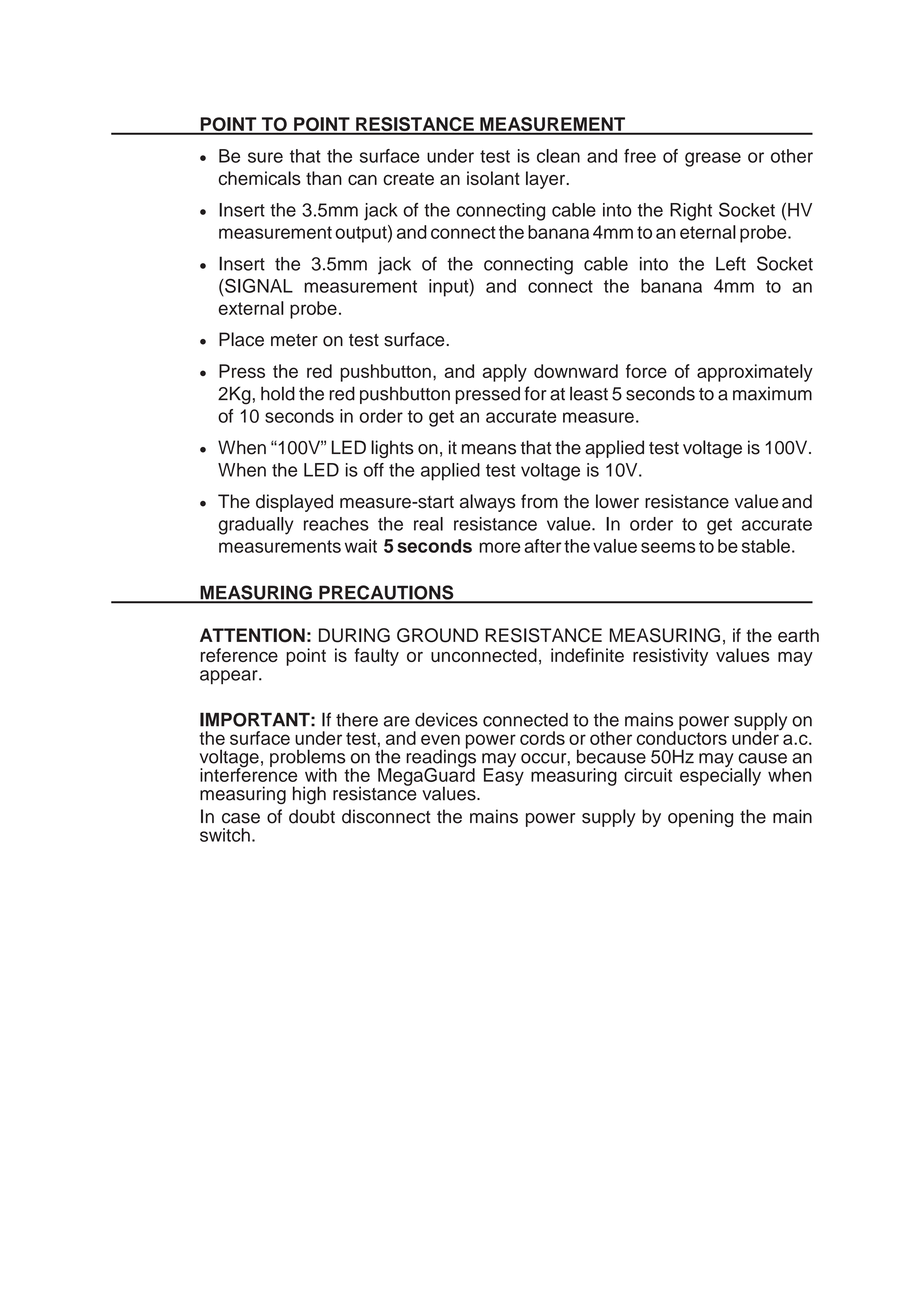  I want to click on apply, so click(505, 373).
